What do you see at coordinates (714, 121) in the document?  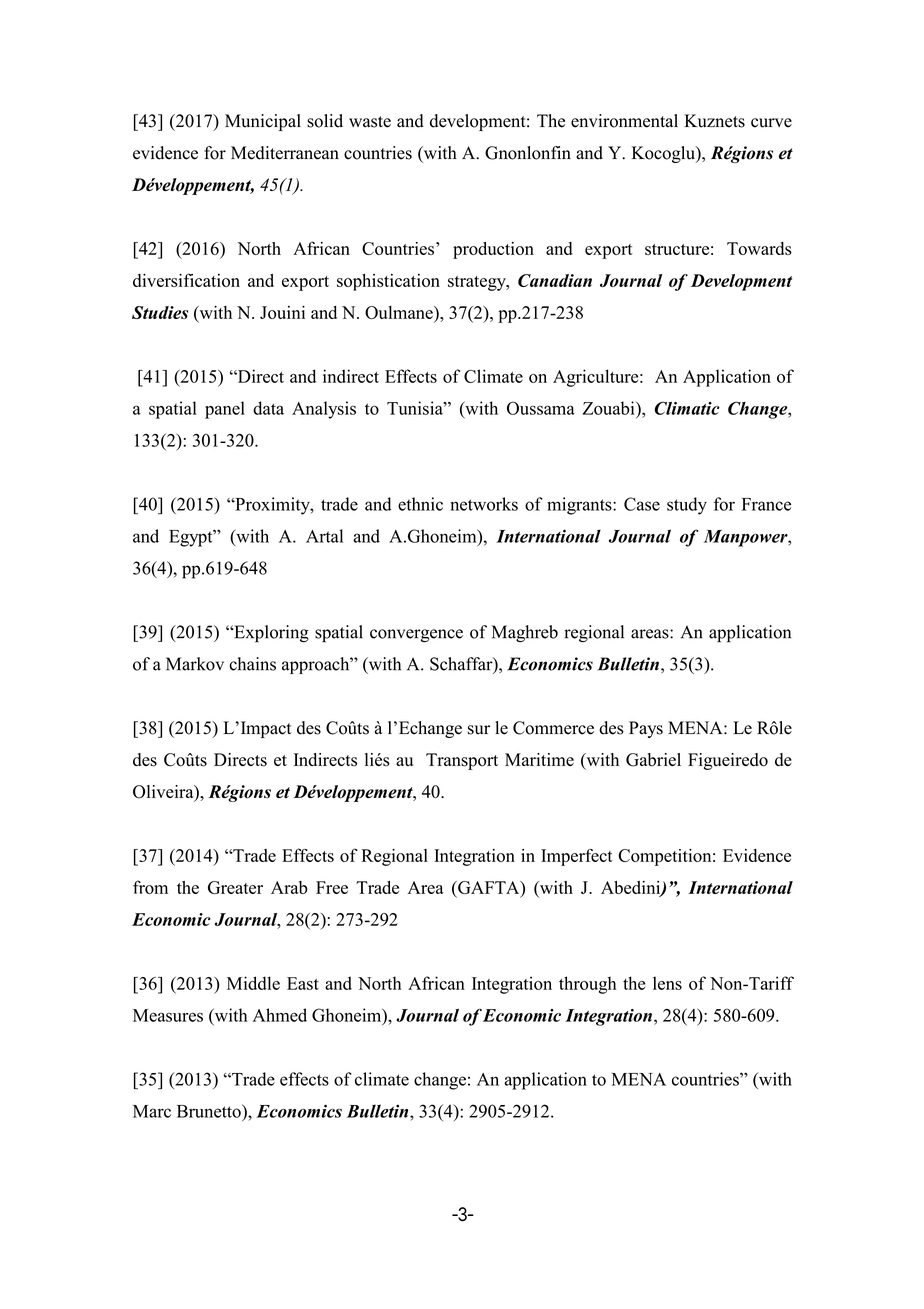 I see `Kuznets` at bounding box center [714, 121].
